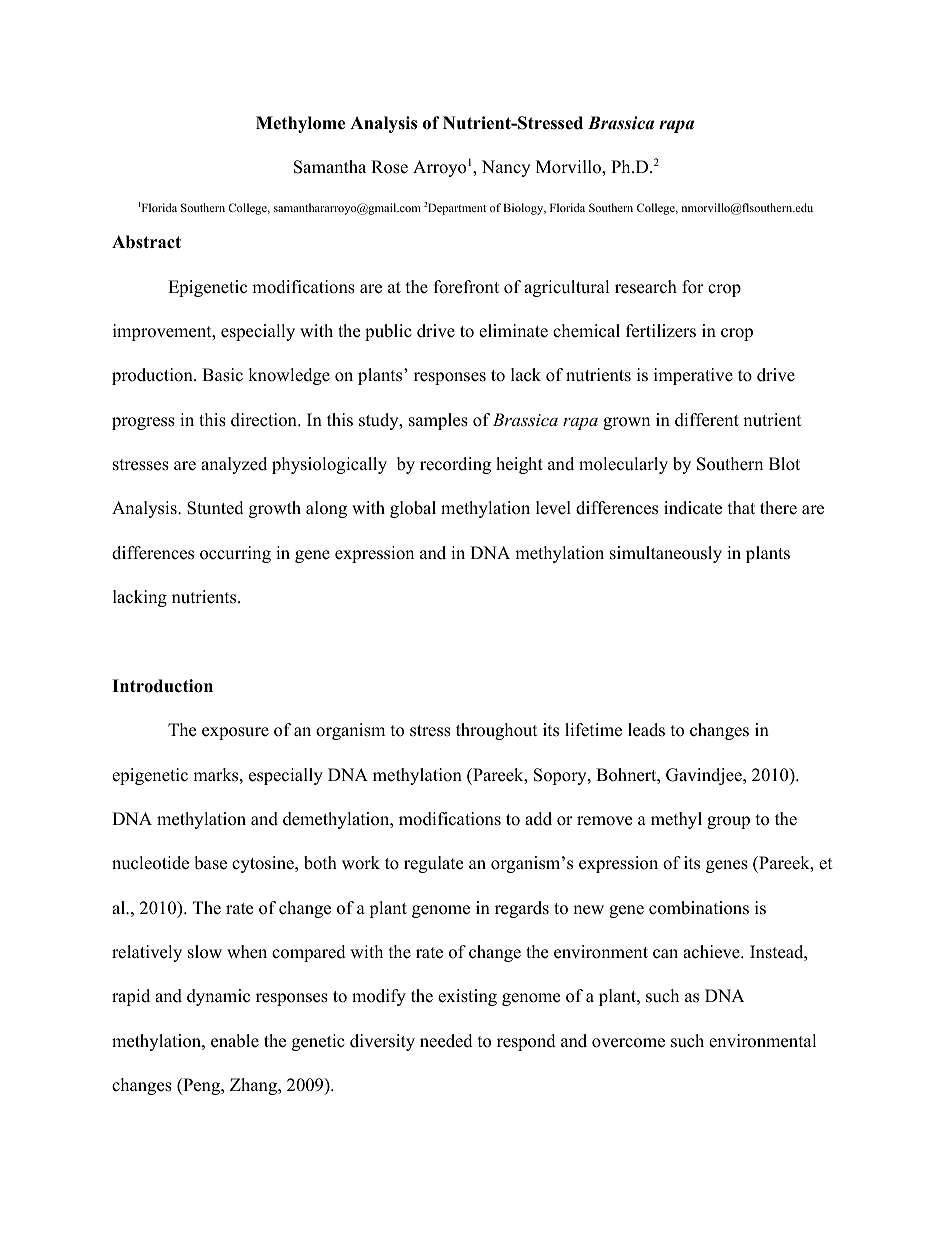  I want to click on Introduction, so click(162, 686).
